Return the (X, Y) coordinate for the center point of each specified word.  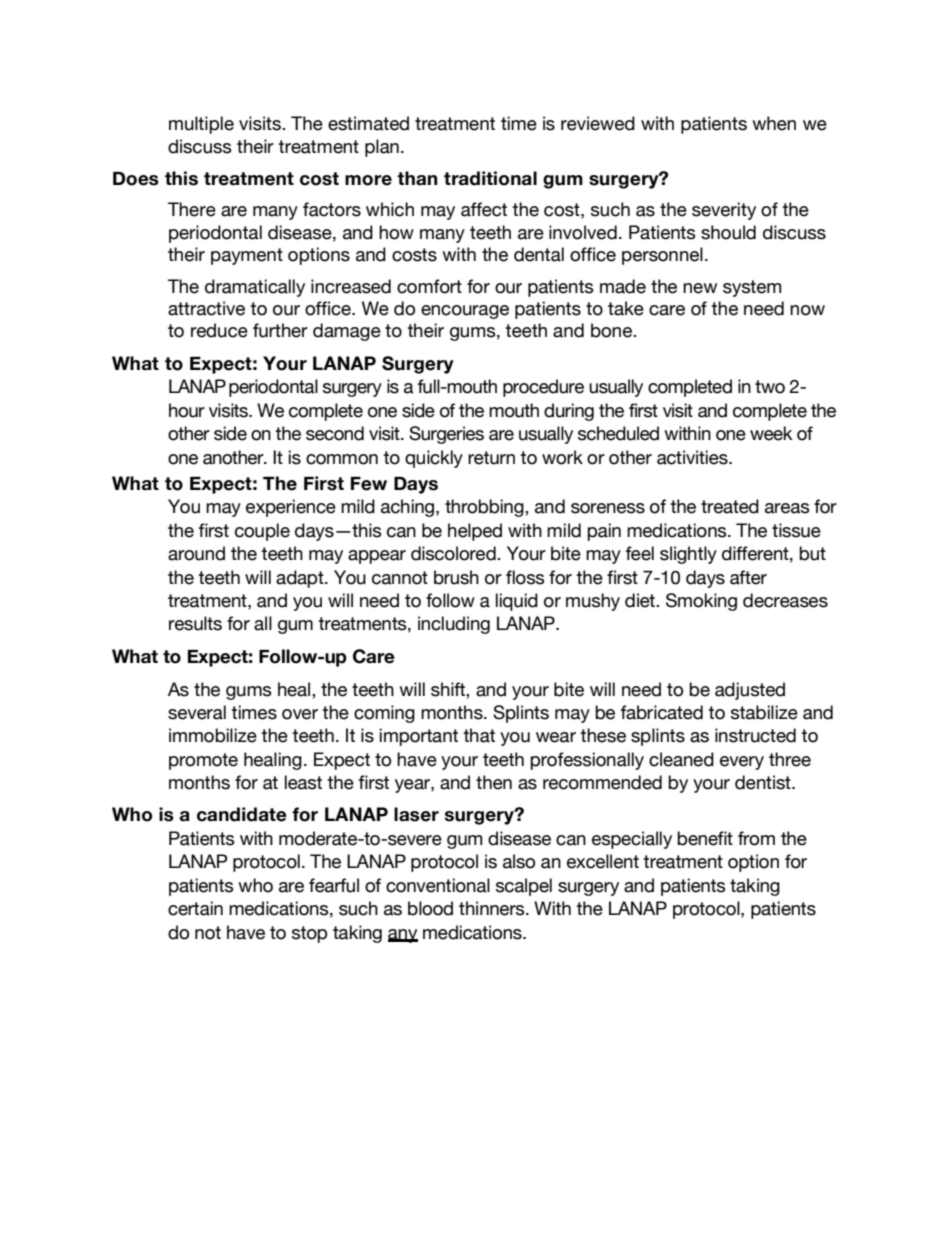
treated (730, 506)
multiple (201, 125)
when (774, 123)
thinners (493, 908)
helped (475, 532)
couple (262, 532)
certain (195, 908)
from (756, 838)
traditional (490, 178)
